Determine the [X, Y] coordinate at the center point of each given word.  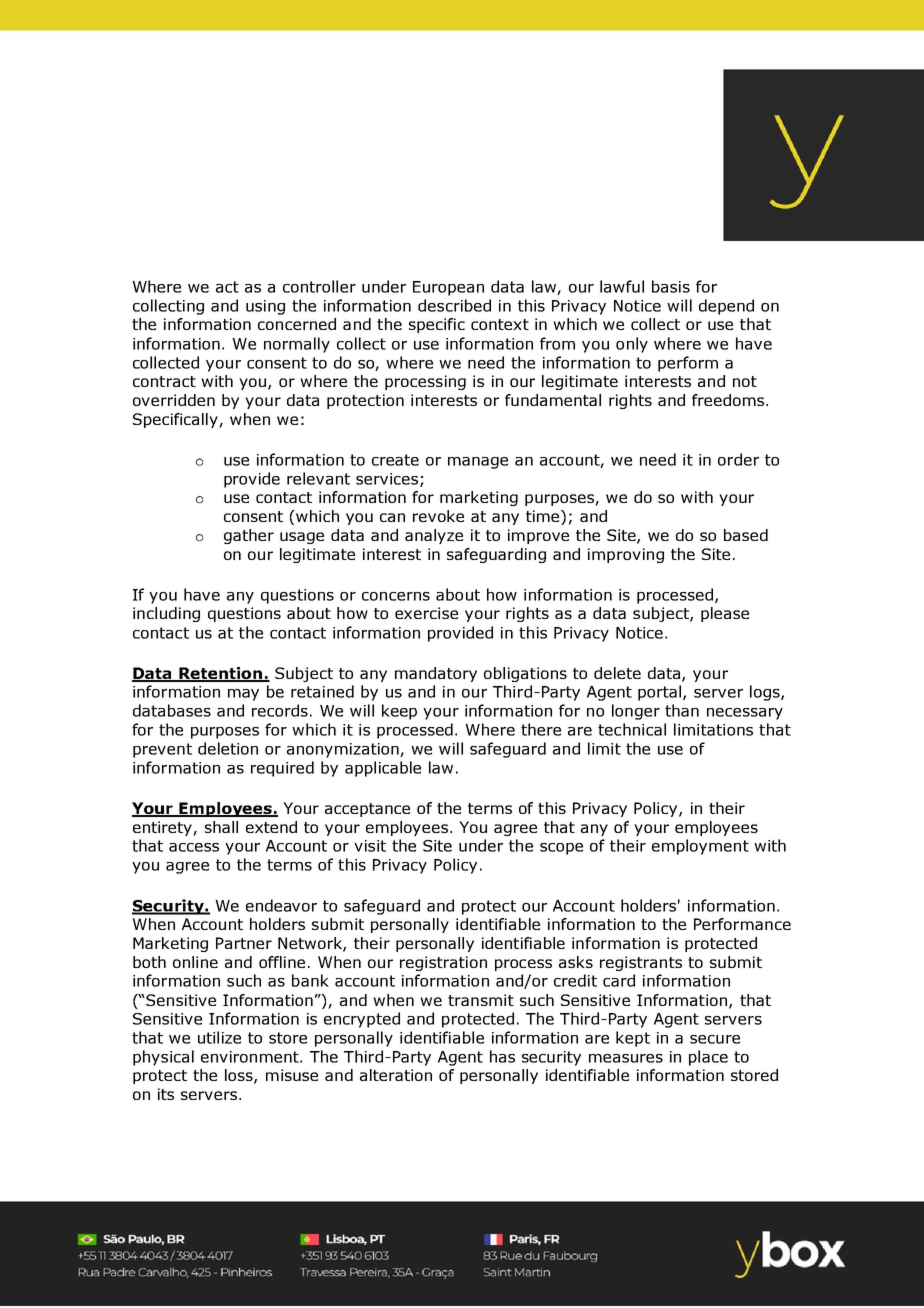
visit [370, 846]
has [502, 1056]
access [194, 847]
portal [661, 693]
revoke [438, 516]
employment [700, 847]
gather [249, 536]
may [243, 695]
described [454, 305]
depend [726, 307]
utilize [219, 1037]
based [746, 535]
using [265, 307]
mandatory [436, 674]
